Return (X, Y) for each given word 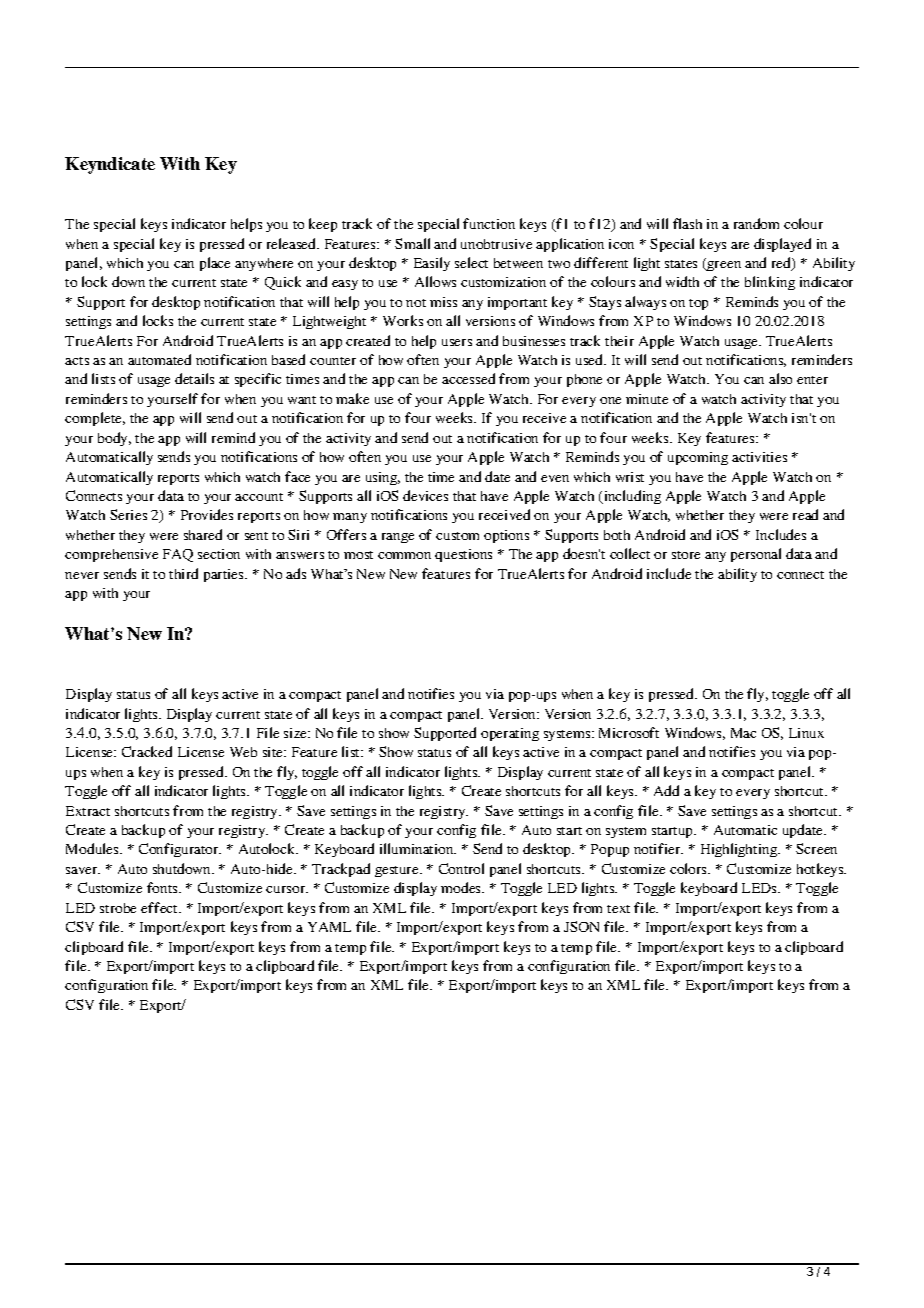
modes (462, 887)
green (723, 266)
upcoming (698, 458)
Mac (743, 733)
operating (510, 734)
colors (690, 868)
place (215, 264)
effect (161, 907)
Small (412, 243)
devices (425, 495)
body (114, 439)
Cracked (147, 751)
